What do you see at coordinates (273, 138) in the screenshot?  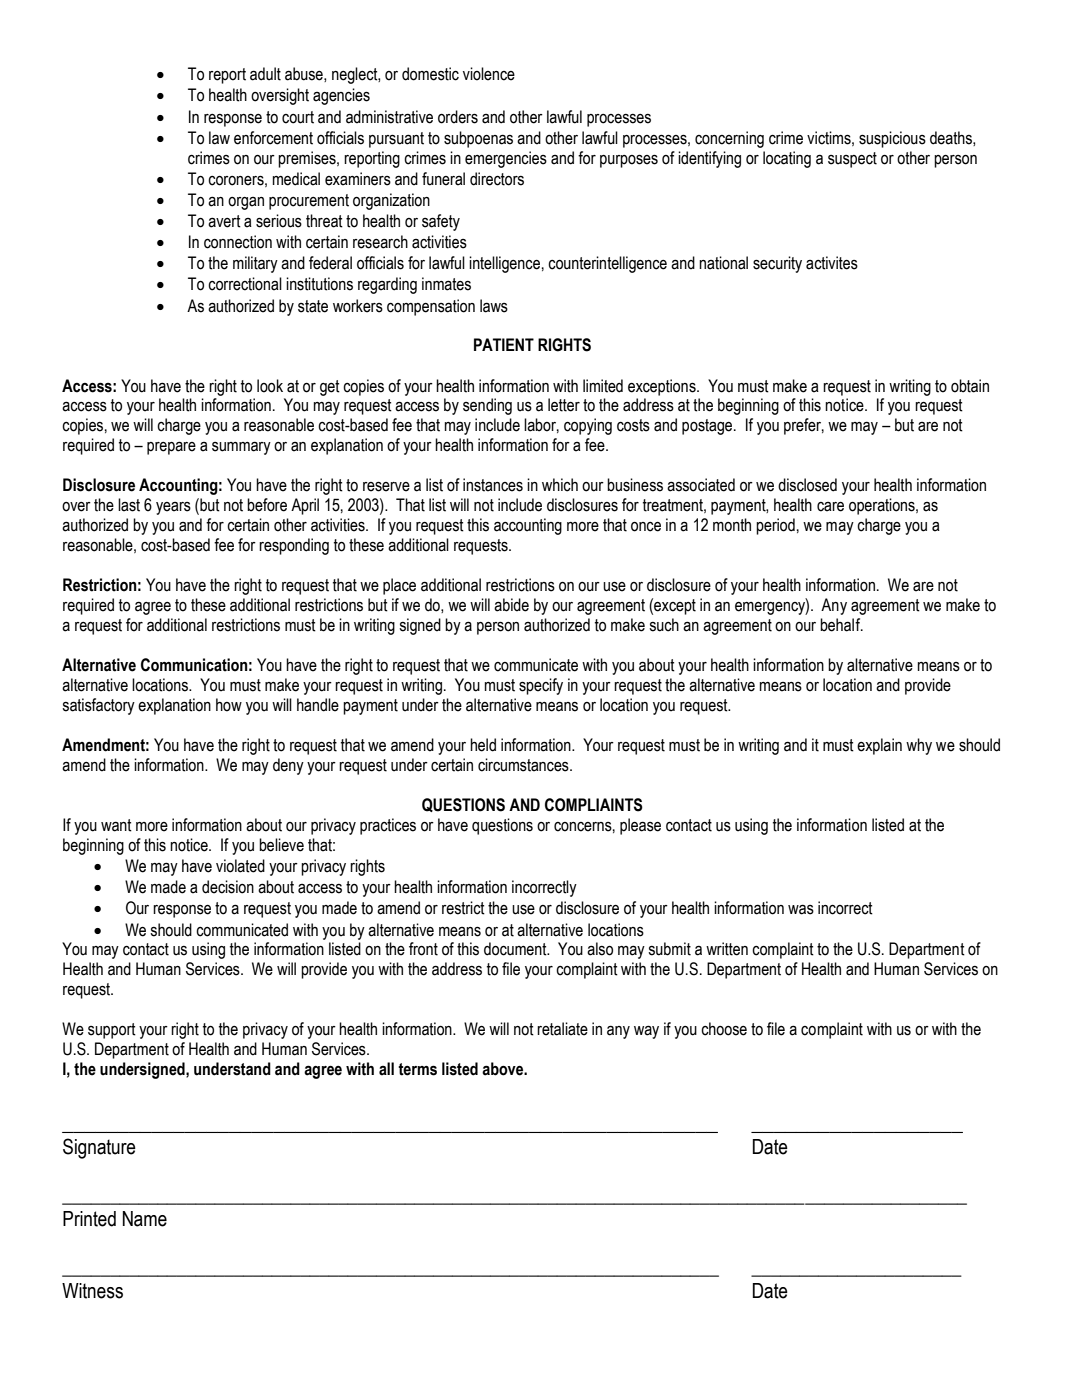 I see `enforcement` at bounding box center [273, 138].
